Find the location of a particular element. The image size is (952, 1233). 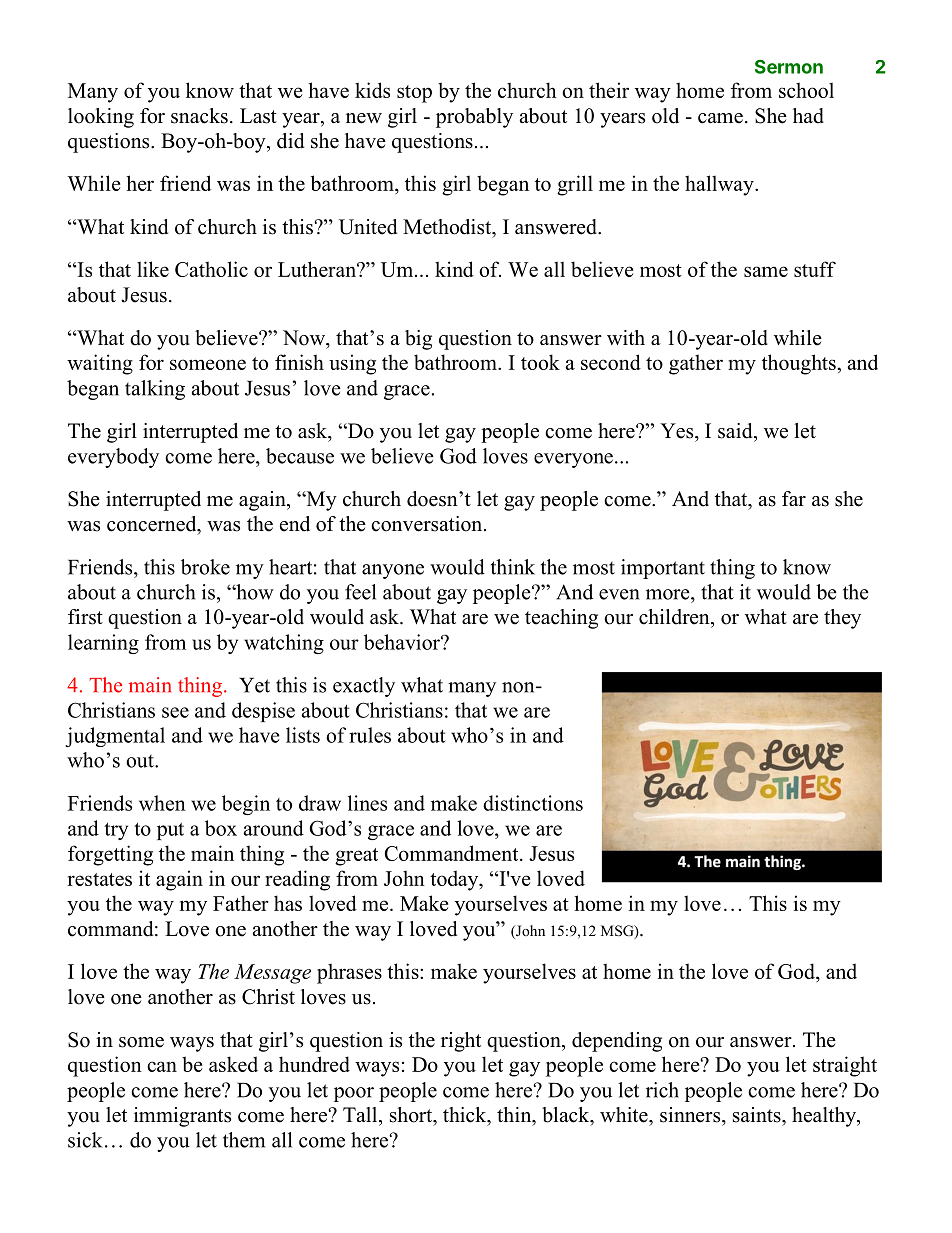

talking is located at coordinates (155, 390).
